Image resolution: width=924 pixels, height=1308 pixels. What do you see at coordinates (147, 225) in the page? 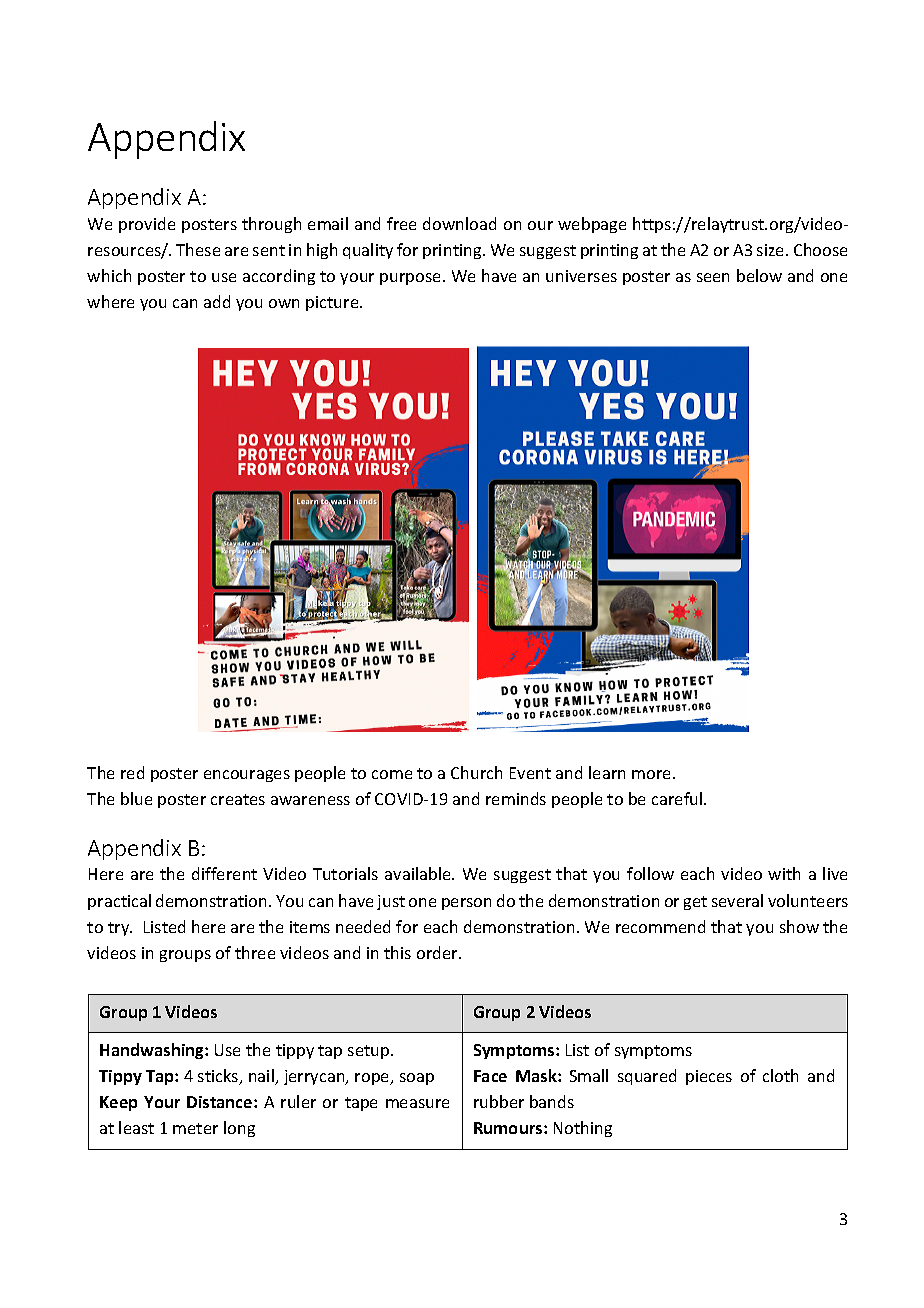
I see `provide` at bounding box center [147, 225].
